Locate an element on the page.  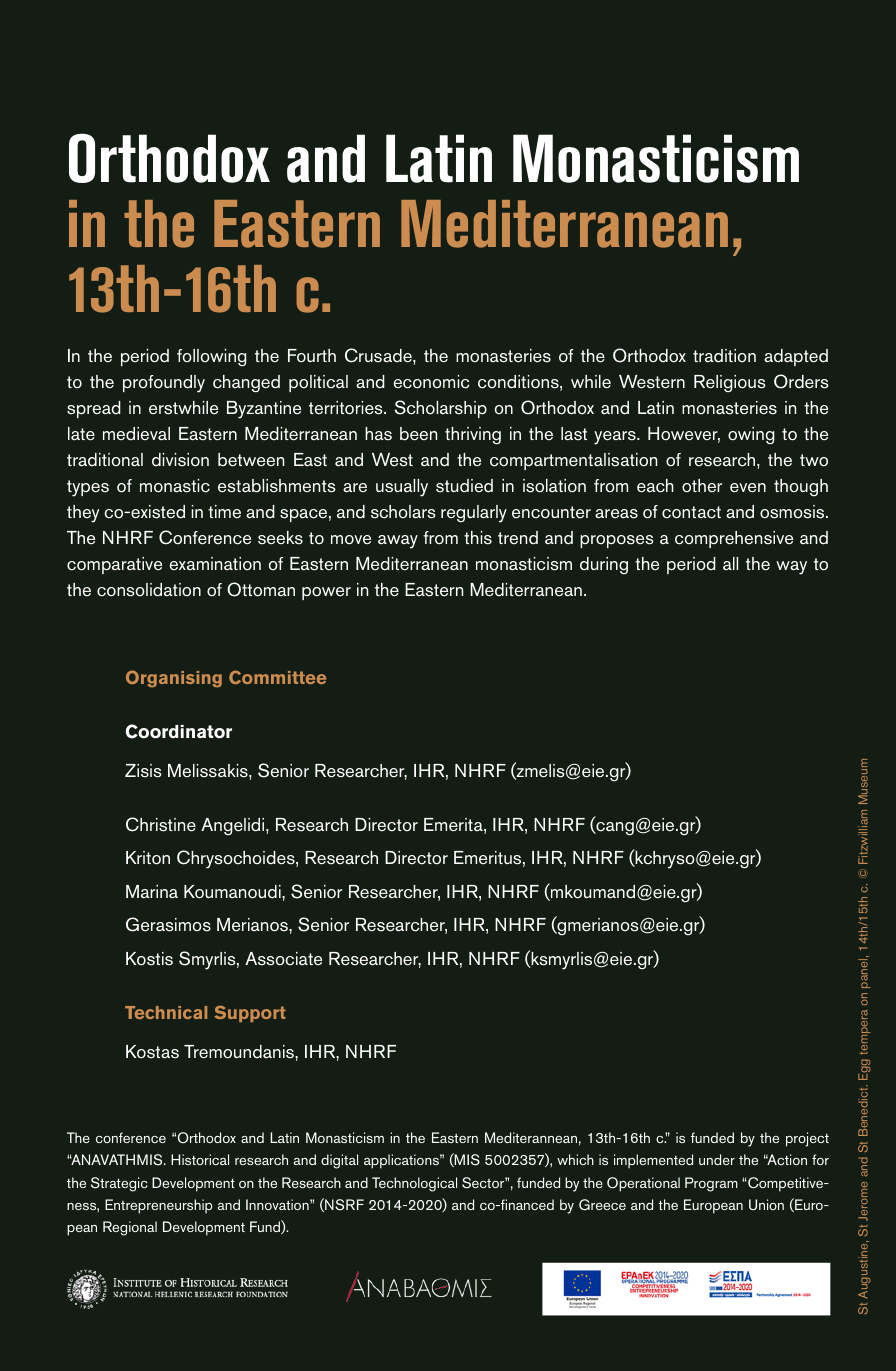
Organising is located at coordinates (174, 679).
